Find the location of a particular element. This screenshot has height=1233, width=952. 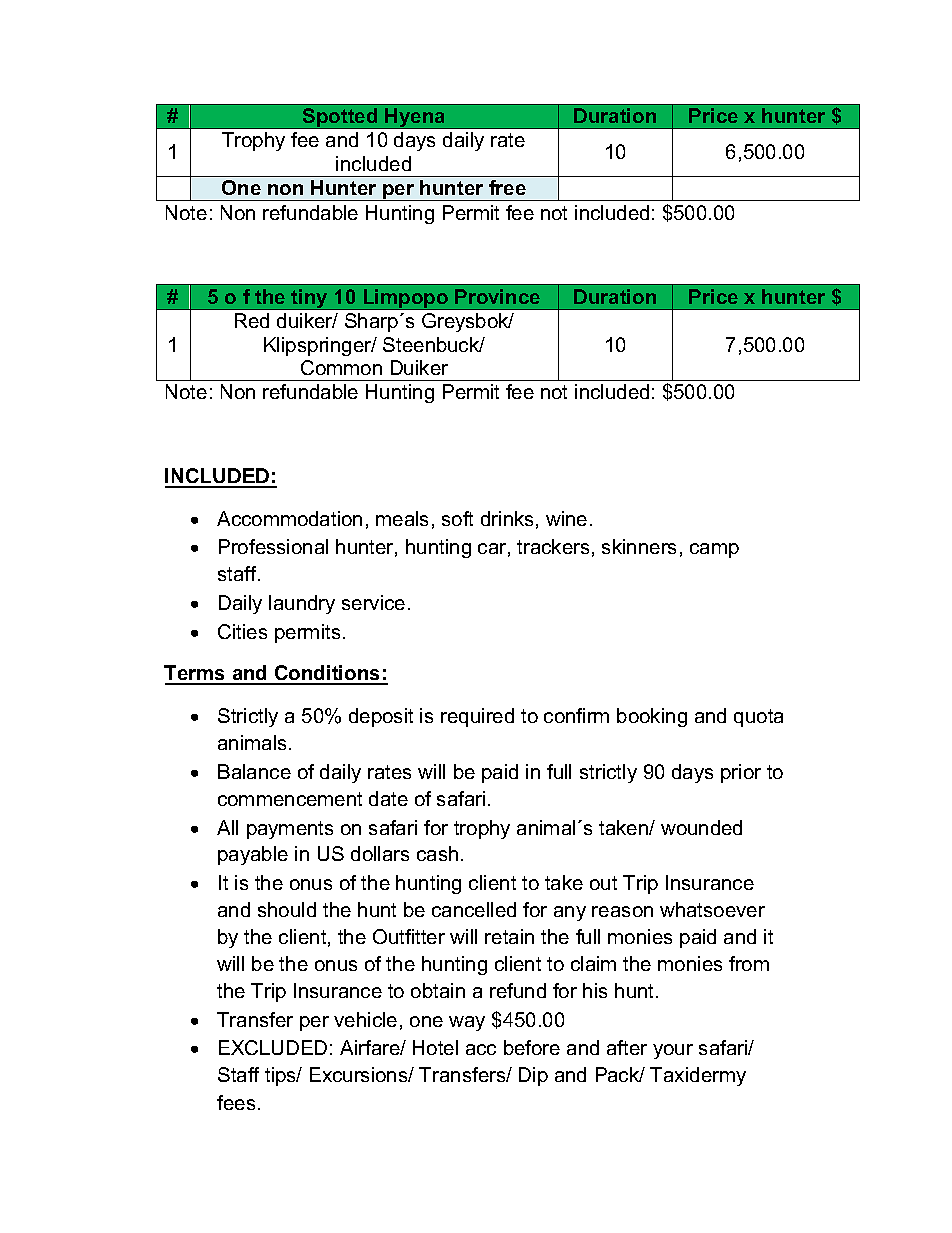

soft is located at coordinates (457, 518).
